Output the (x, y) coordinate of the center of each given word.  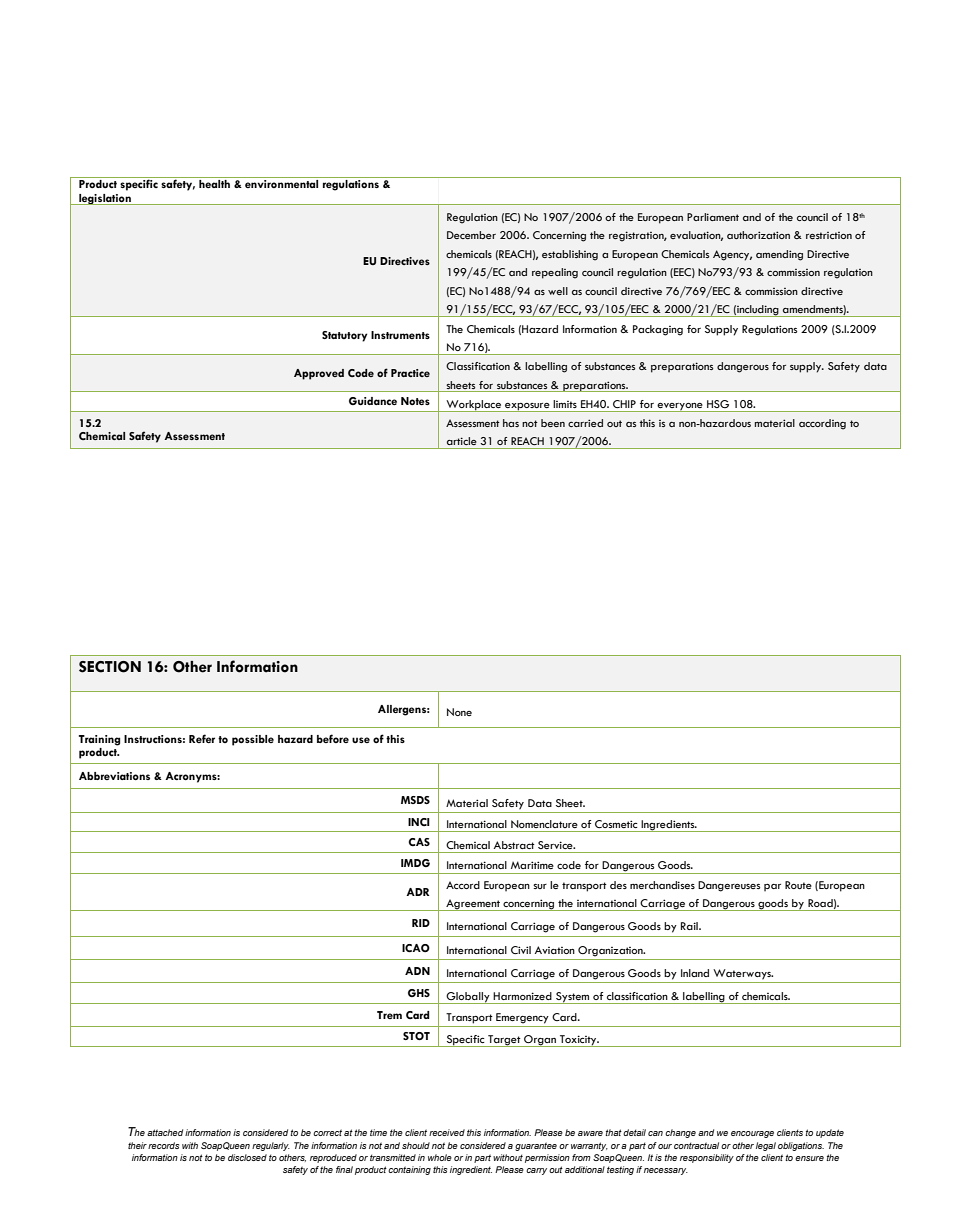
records (163, 1145)
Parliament (713, 217)
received (447, 1132)
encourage (752, 1134)
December (471, 235)
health (214, 184)
